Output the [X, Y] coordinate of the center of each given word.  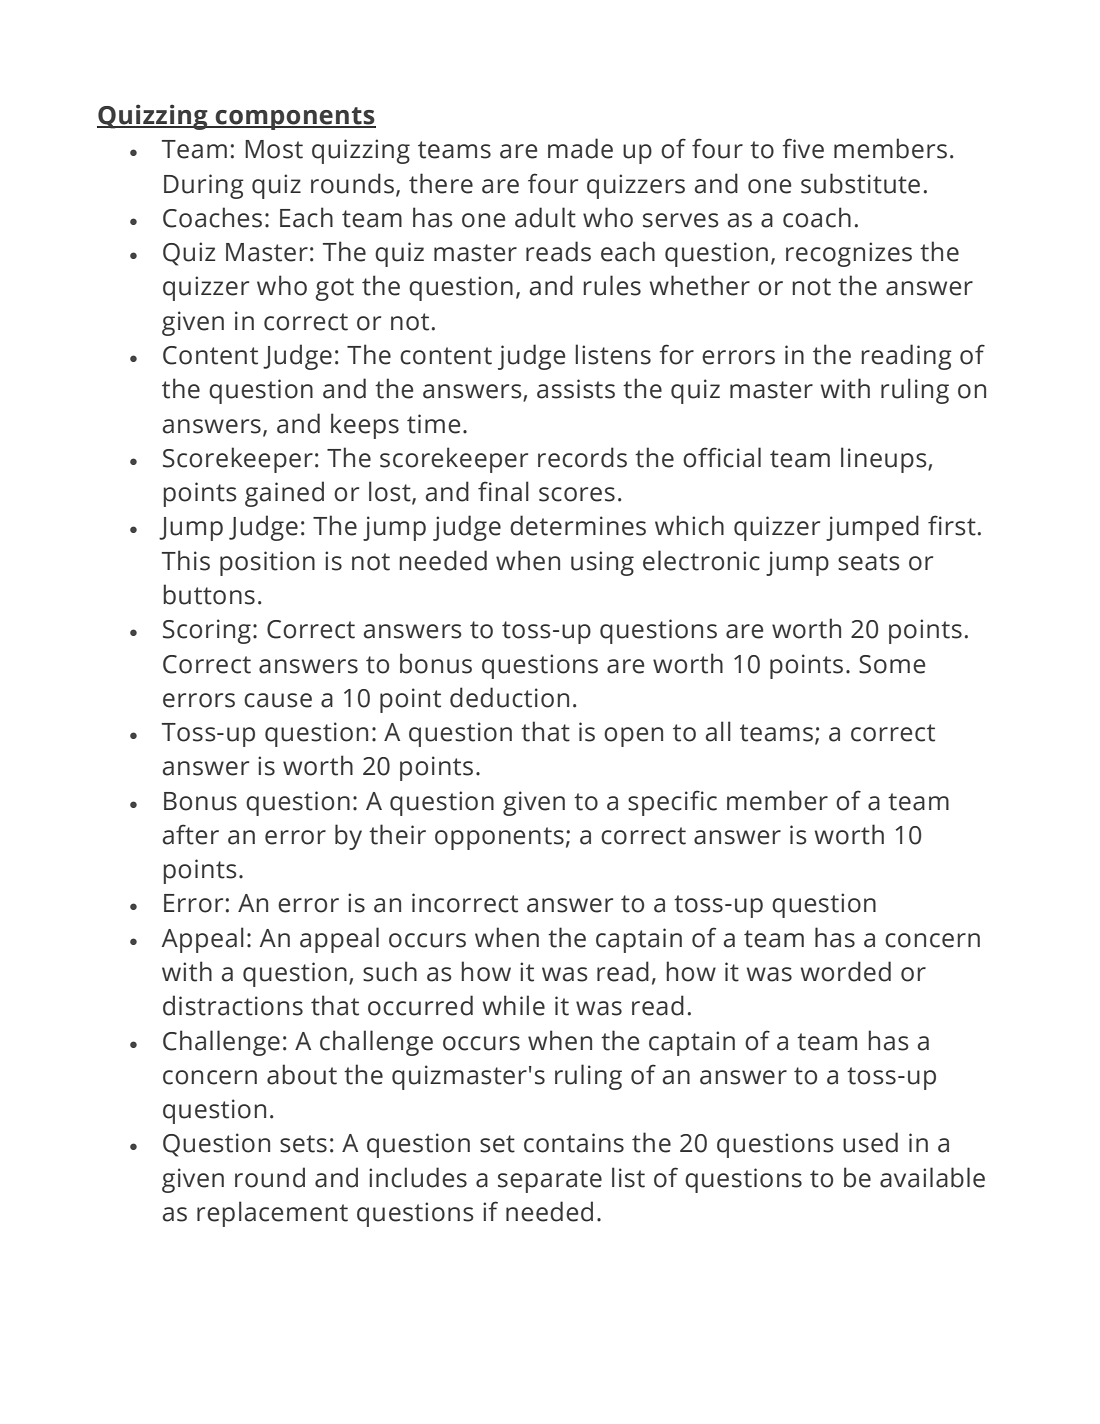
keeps [365, 426]
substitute [860, 183]
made [580, 148]
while [514, 1005]
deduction [509, 697]
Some [892, 664]
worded [846, 971]
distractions [233, 1005]
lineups [885, 460]
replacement [272, 1214]
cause [278, 700]
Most [274, 149]
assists [576, 389]
